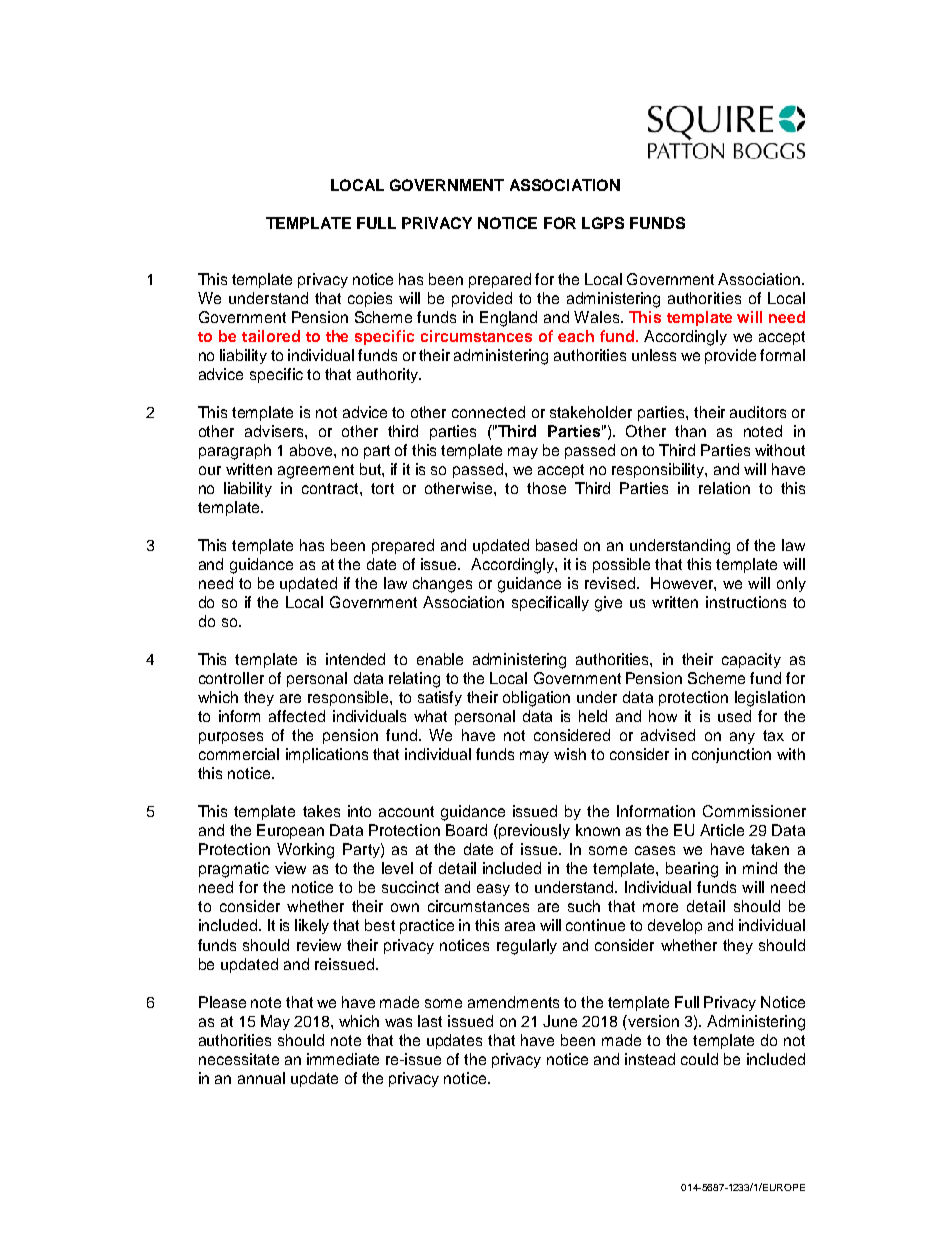  I want to click on changes, so click(442, 585).
